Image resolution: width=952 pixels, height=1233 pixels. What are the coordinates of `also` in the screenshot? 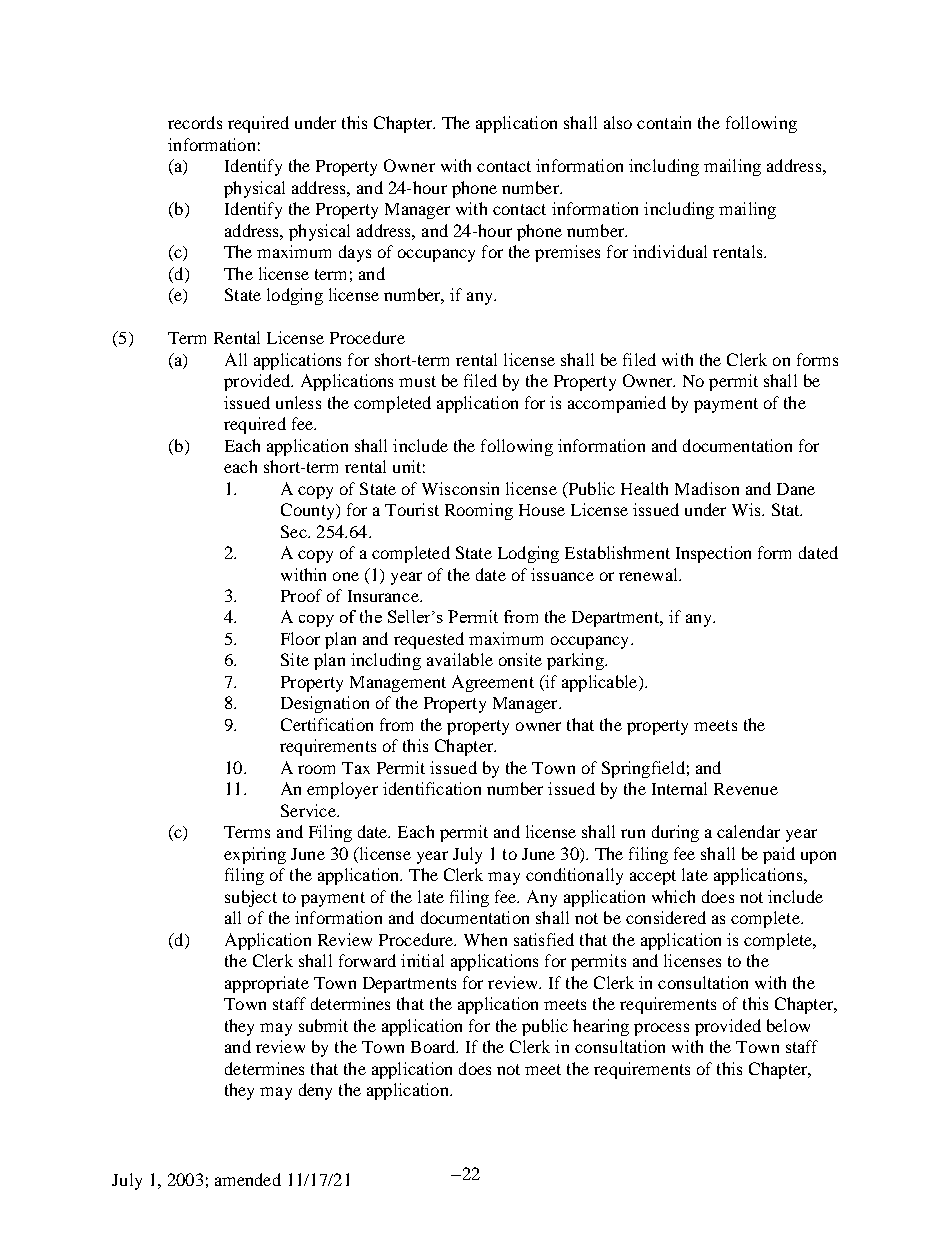 It's located at (618, 122).
